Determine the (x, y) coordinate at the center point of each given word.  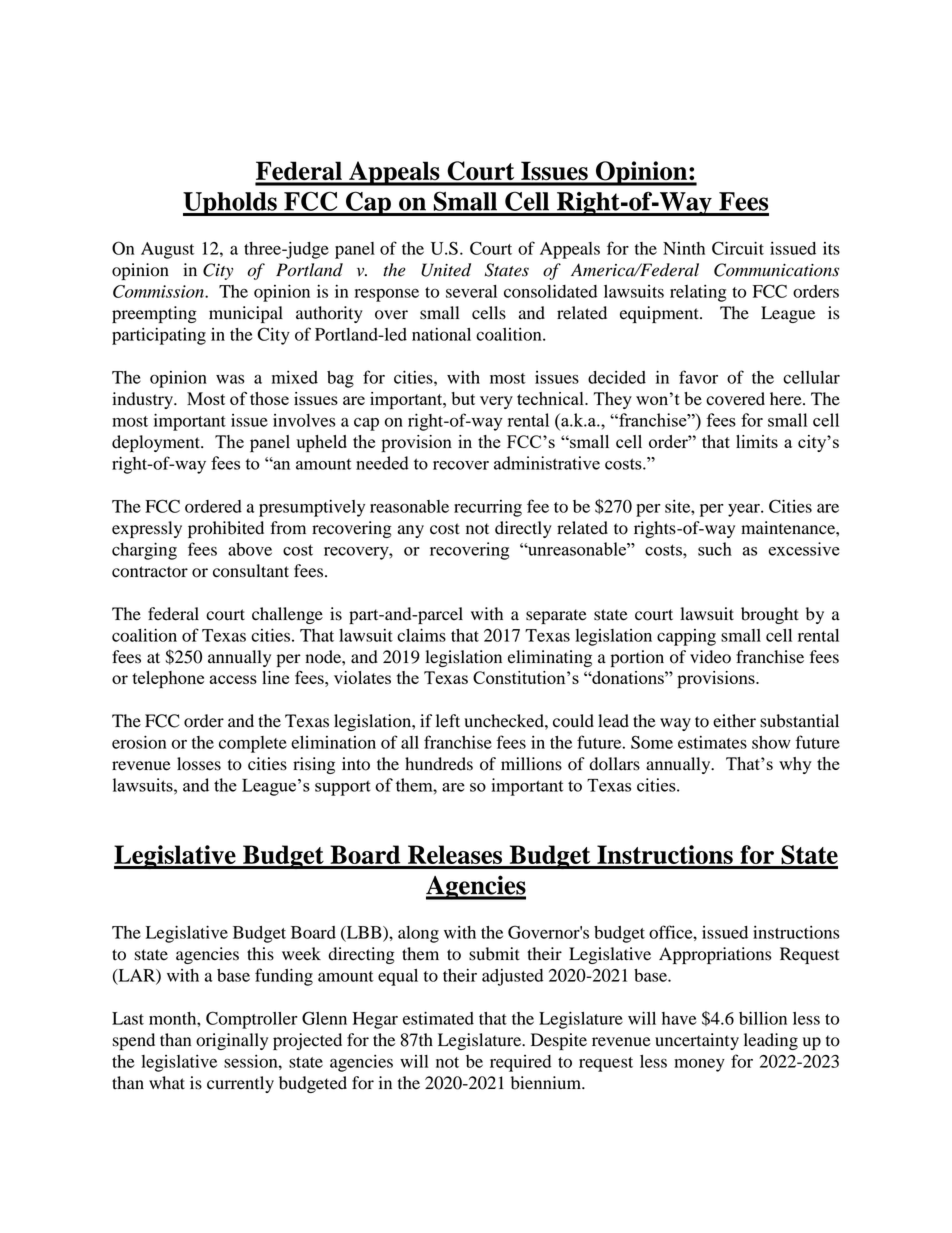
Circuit (738, 248)
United (446, 270)
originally (232, 1041)
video (710, 657)
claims (421, 635)
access (233, 679)
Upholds (231, 204)
